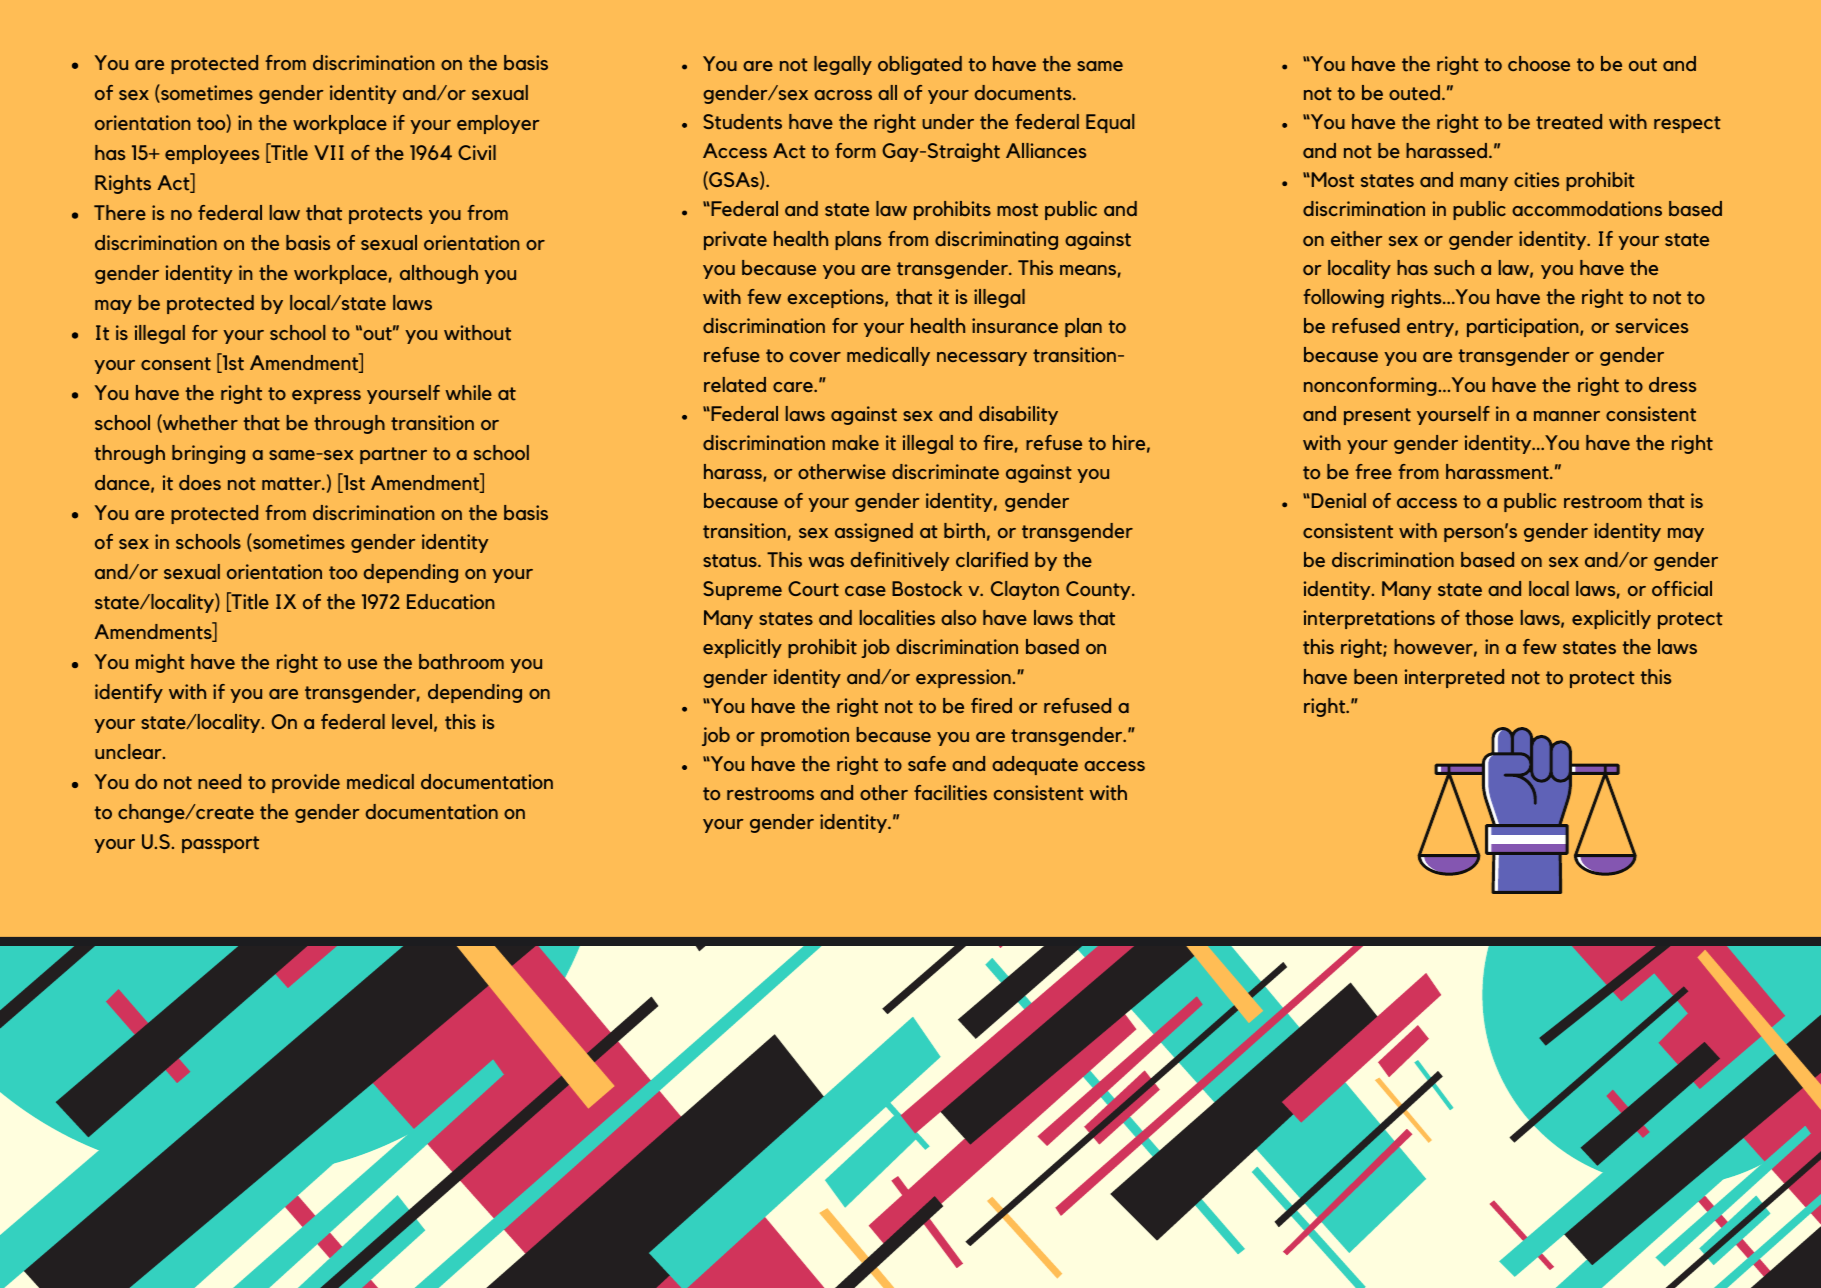 Image resolution: width=1821 pixels, height=1288 pixels. What do you see at coordinates (1035, 765) in the document?
I see `adequate` at bounding box center [1035, 765].
